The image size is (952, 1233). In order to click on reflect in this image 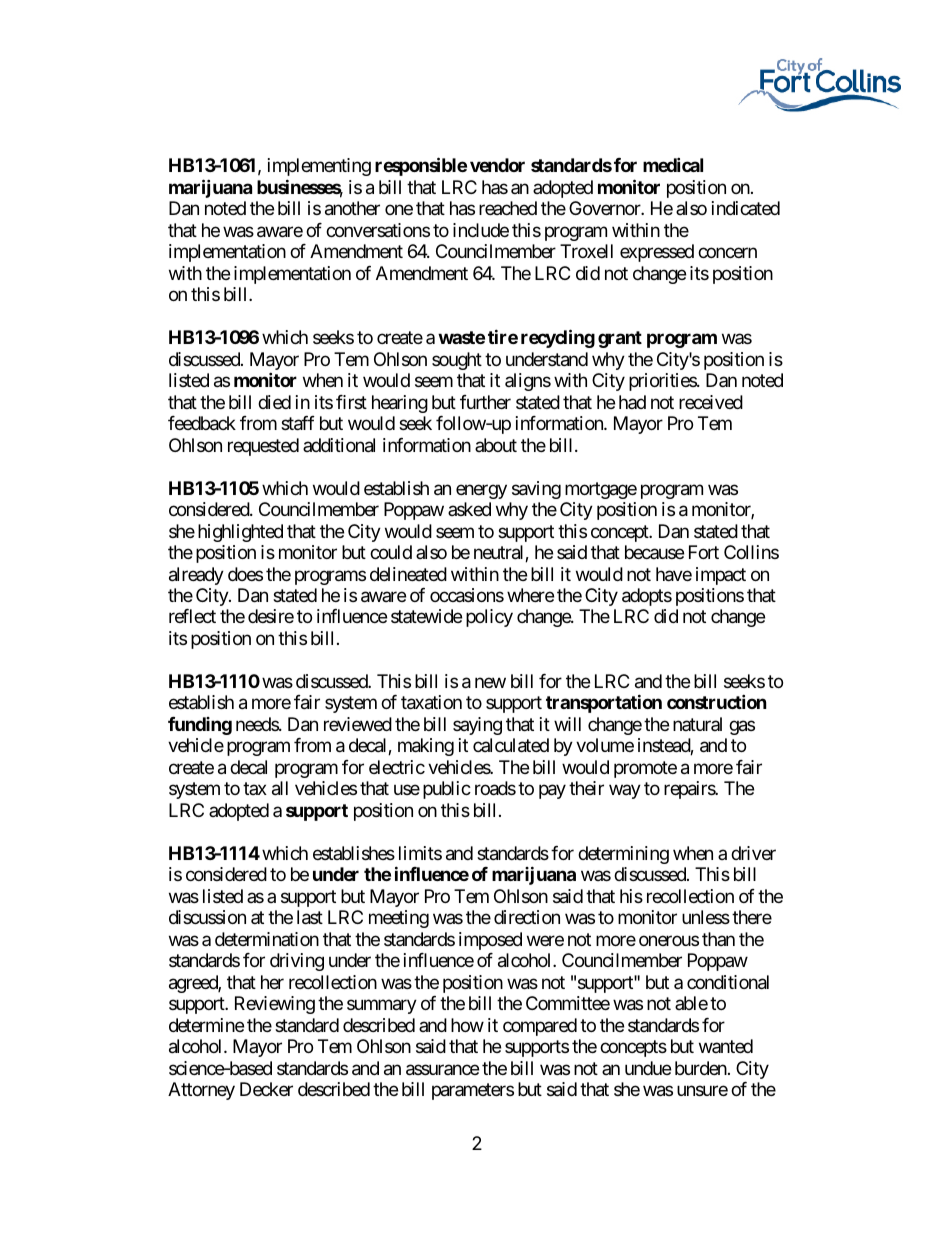, I will do `click(192, 616)`.
